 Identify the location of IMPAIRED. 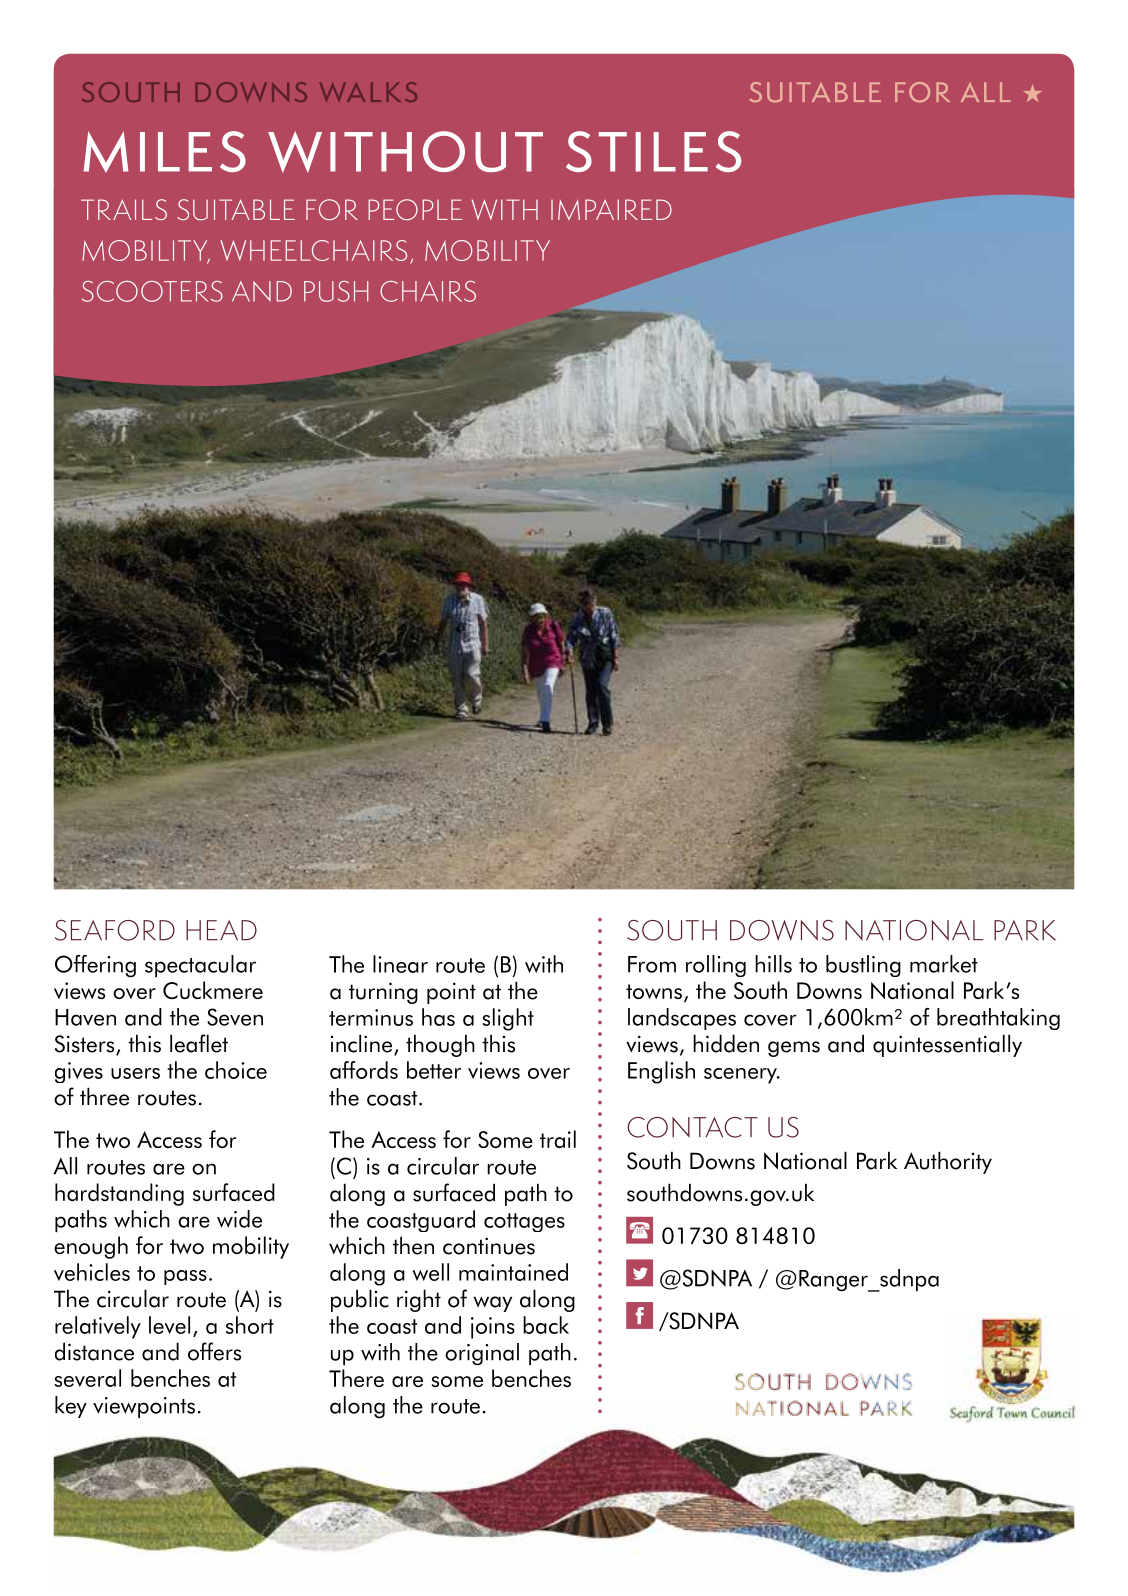
(611, 209).
